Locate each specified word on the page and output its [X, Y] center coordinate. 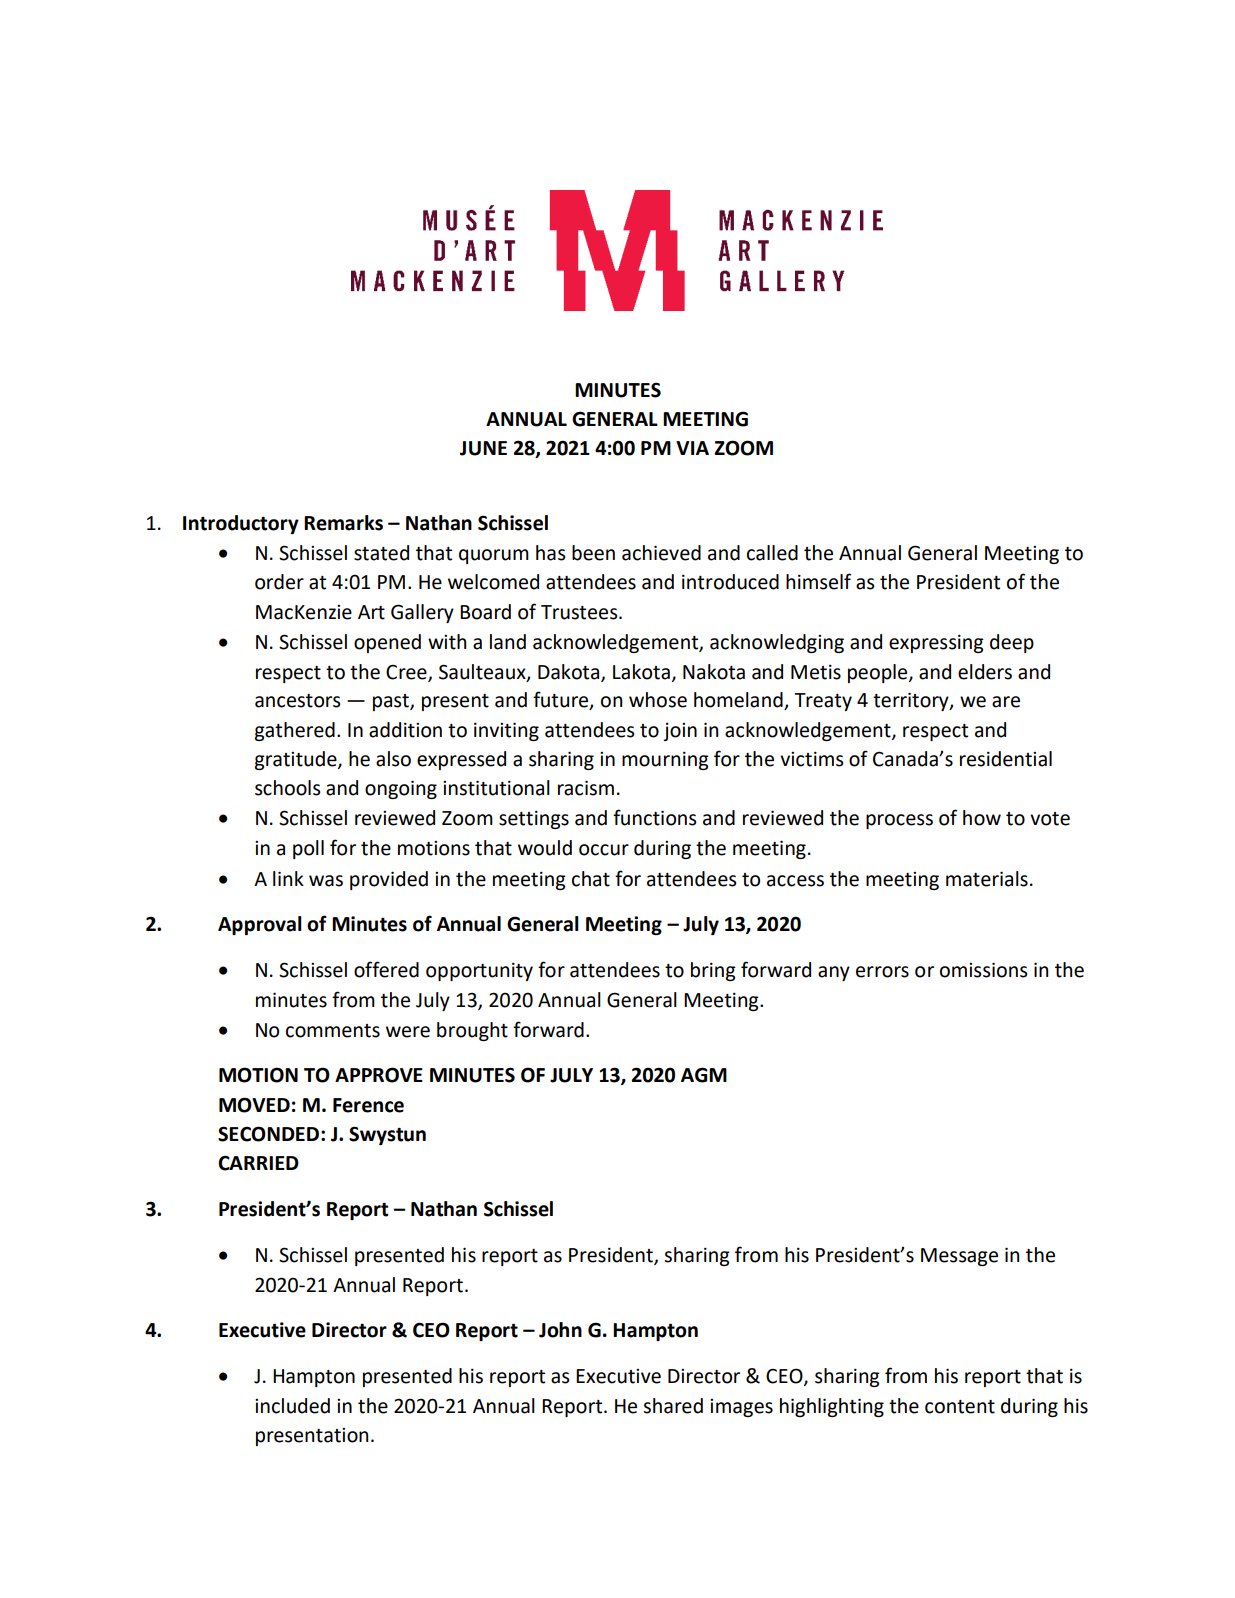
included [292, 1406]
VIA [692, 448]
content [960, 1407]
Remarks [343, 523]
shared [673, 1406]
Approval [260, 925]
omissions [983, 970]
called [772, 553]
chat [591, 879]
